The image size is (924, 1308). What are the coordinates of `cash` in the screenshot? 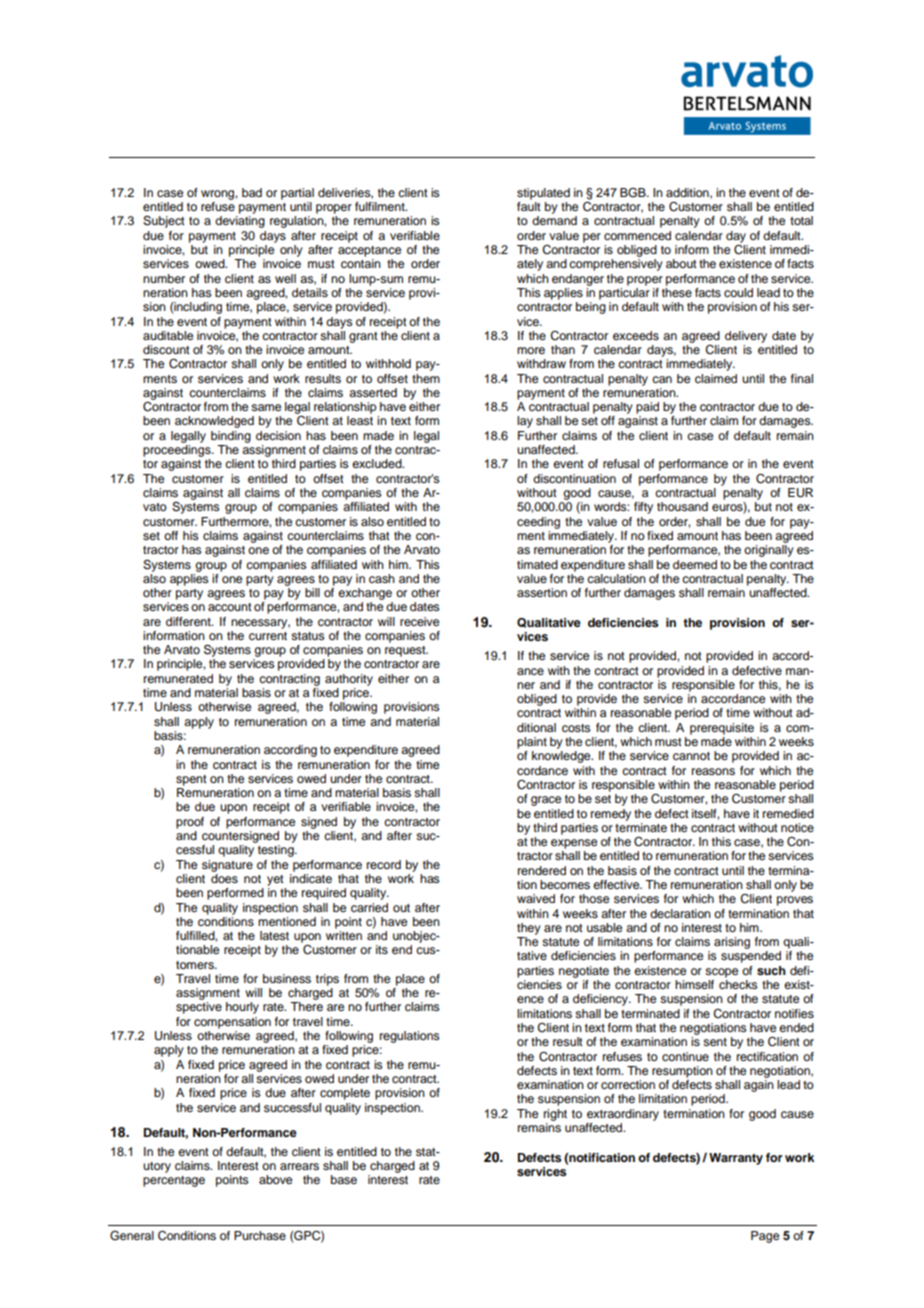 It's located at (382, 578).
